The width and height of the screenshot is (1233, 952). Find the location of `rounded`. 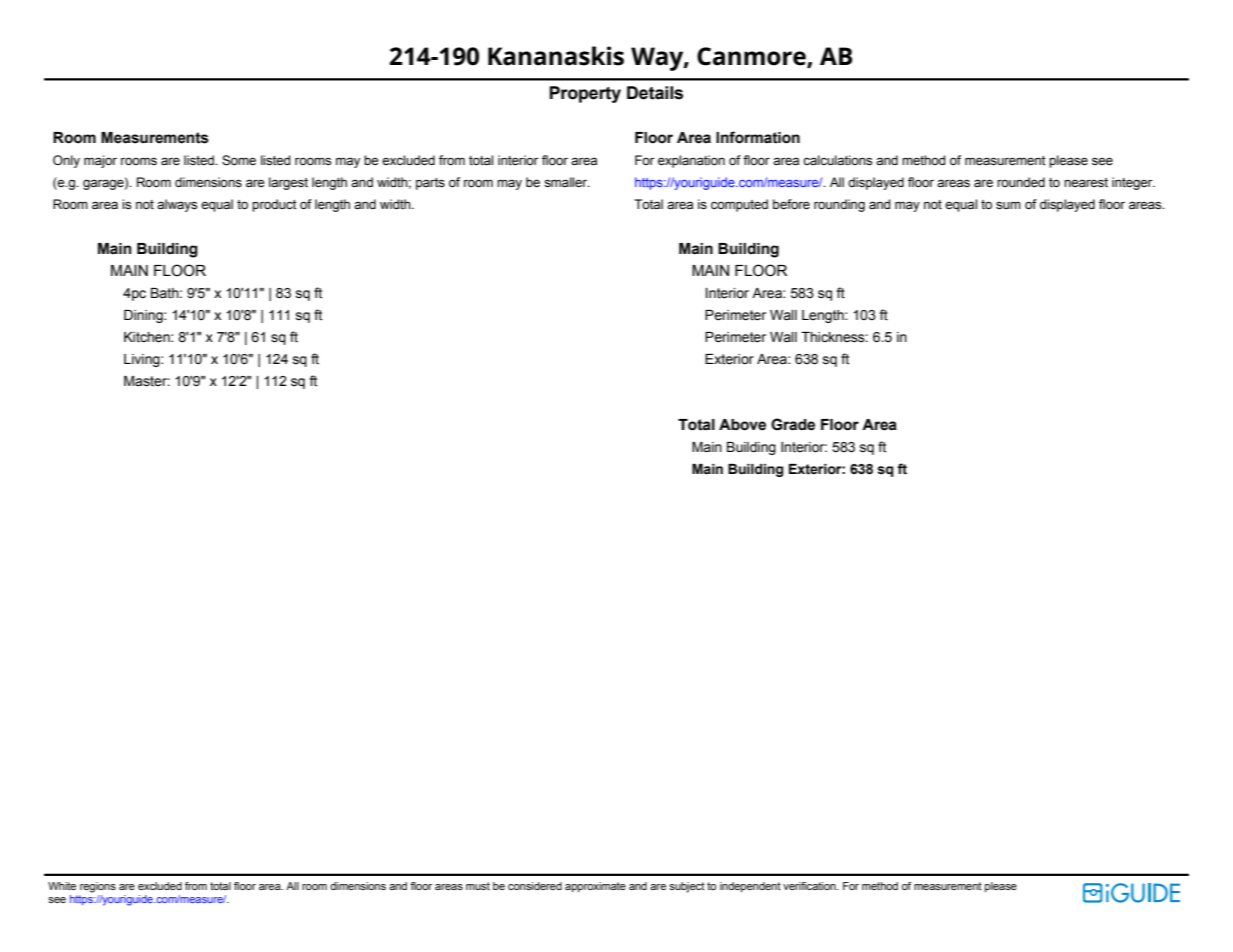

rounded is located at coordinates (1021, 182).
